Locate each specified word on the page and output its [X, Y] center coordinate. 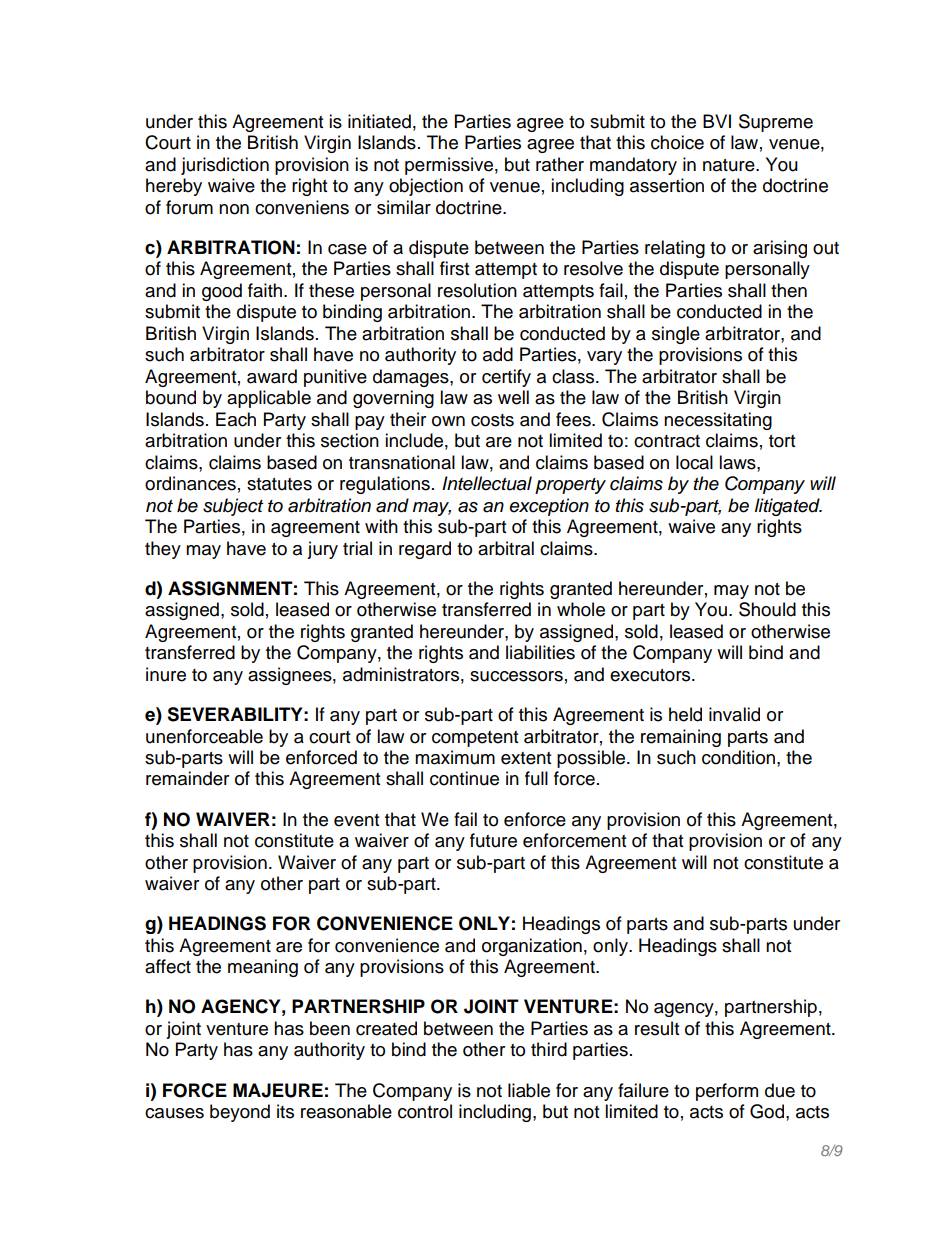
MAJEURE [278, 1090]
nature [730, 165]
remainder [187, 778]
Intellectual [487, 483]
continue [464, 778]
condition [738, 757]
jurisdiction [225, 166]
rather [560, 164]
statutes [279, 484]
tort [782, 441]
